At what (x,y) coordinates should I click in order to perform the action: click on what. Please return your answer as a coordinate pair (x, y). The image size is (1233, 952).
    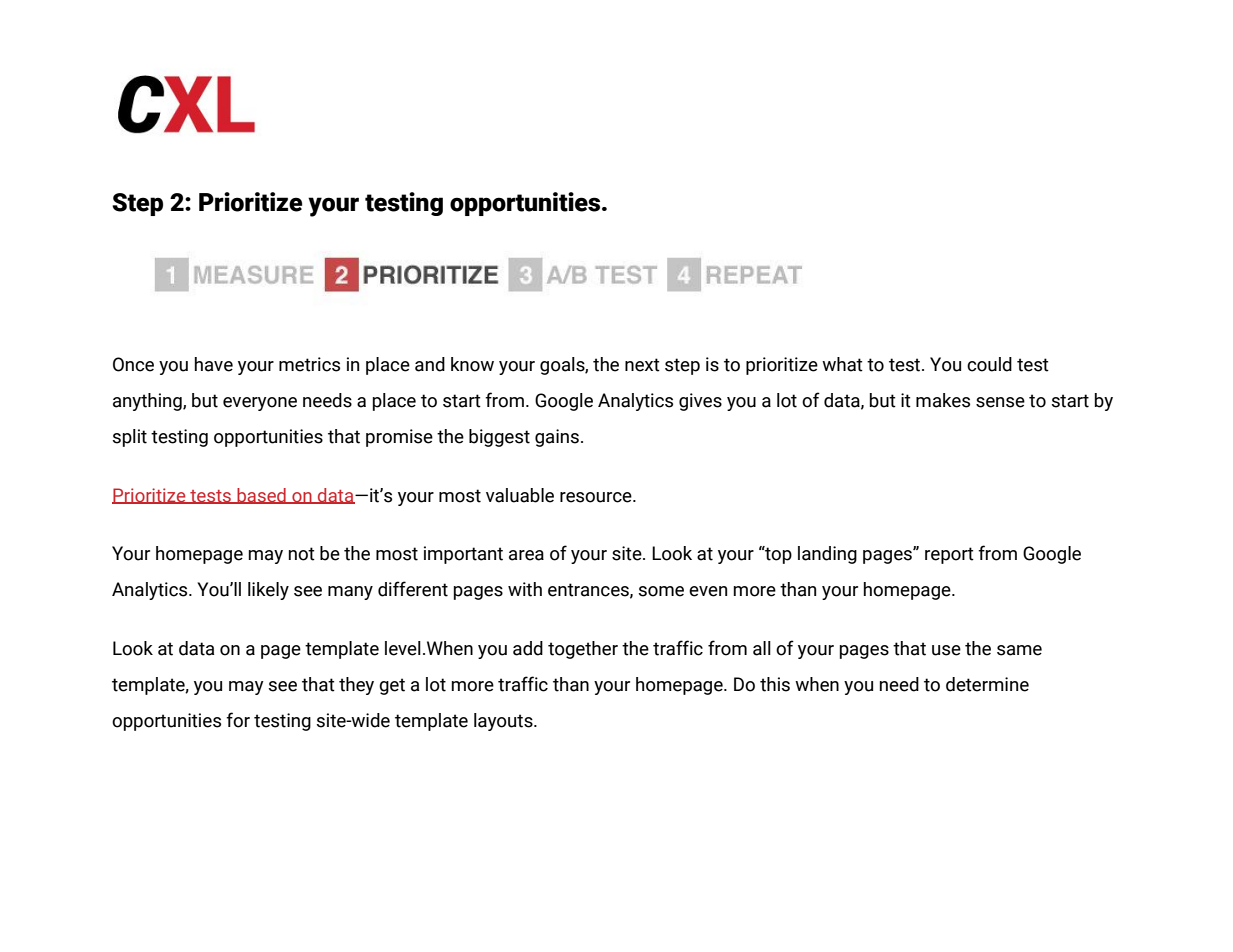
    Looking at the image, I should click on (842, 364).
